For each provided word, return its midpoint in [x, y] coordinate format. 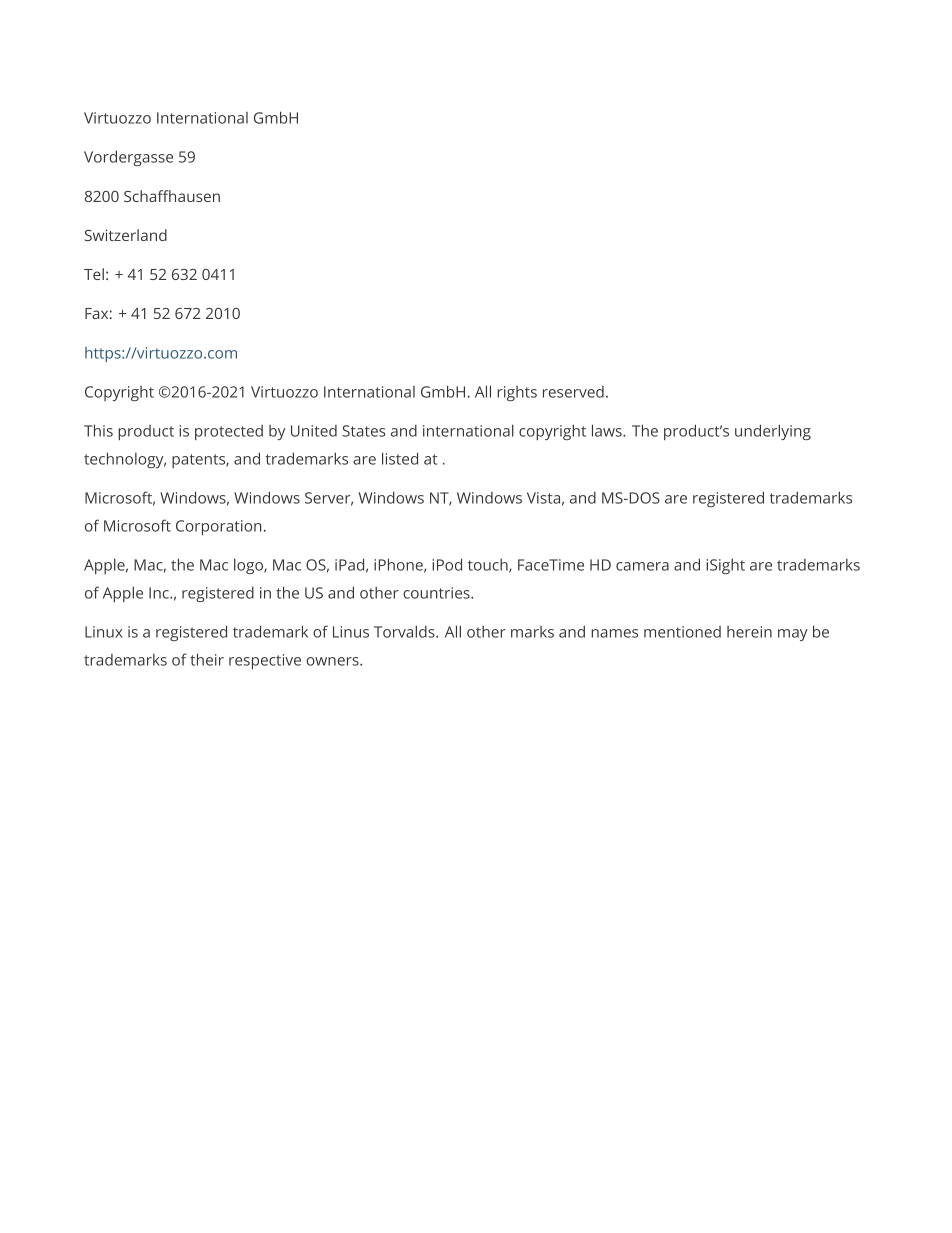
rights [517, 393]
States [364, 431]
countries [437, 593]
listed [400, 458]
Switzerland [126, 235]
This [98, 430]
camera [642, 566]
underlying [773, 432]
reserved [573, 392]
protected [229, 432]
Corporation [219, 527]
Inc [160, 593]
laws [608, 430]
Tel [94, 274]
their [207, 659]
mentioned [682, 632]
